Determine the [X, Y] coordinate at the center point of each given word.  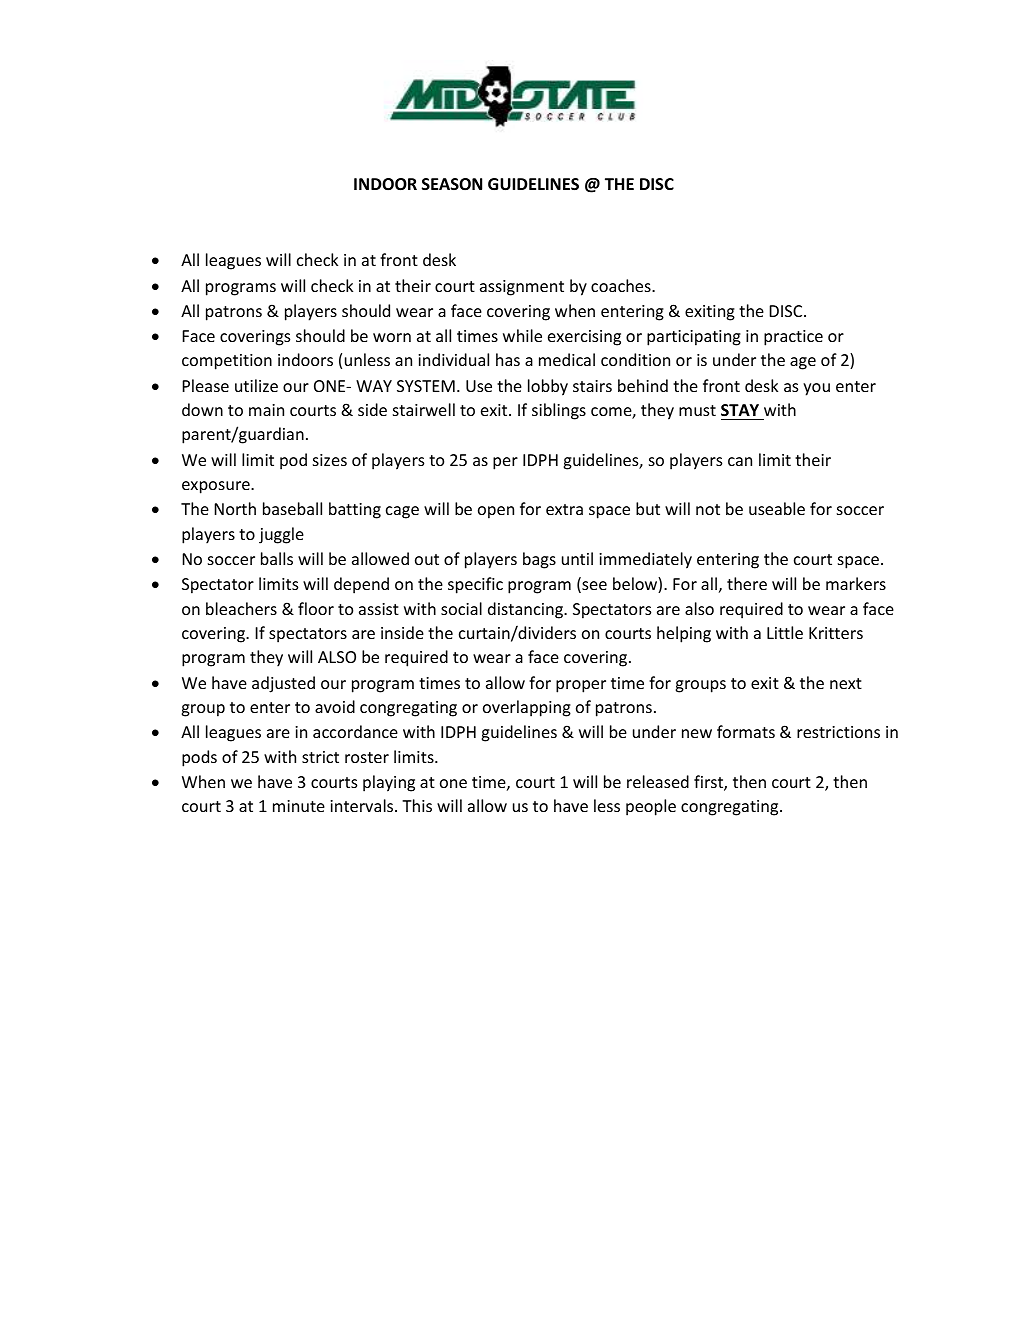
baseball [292, 508]
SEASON [452, 184]
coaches [622, 285]
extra [564, 509]
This [417, 805]
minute [299, 806]
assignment [522, 288]
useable [777, 508]
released [658, 781]
